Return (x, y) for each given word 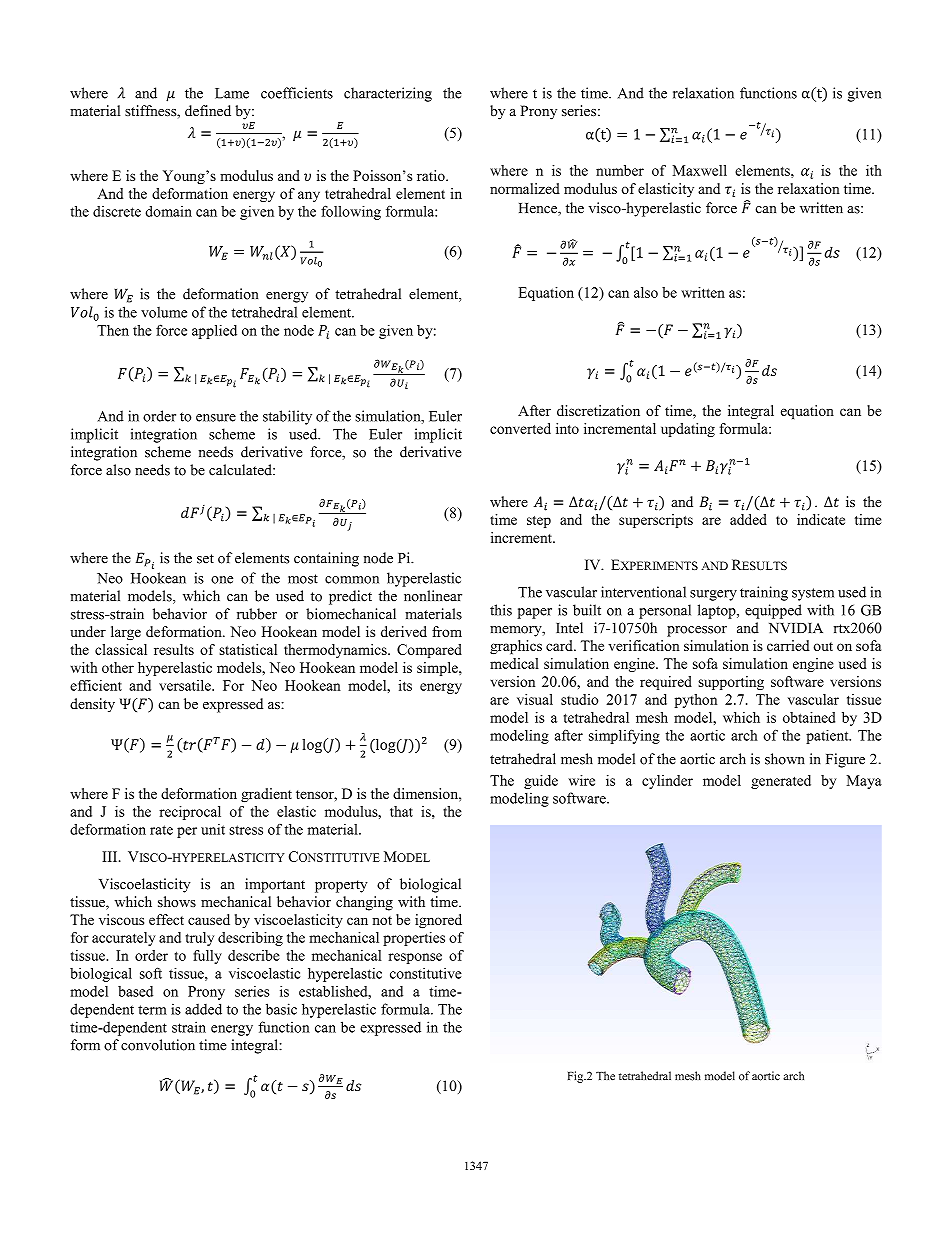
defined (208, 110)
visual (535, 699)
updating (688, 430)
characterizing (388, 94)
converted (520, 428)
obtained (809, 717)
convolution (158, 1045)
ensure (216, 418)
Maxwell (700, 170)
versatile (186, 685)
